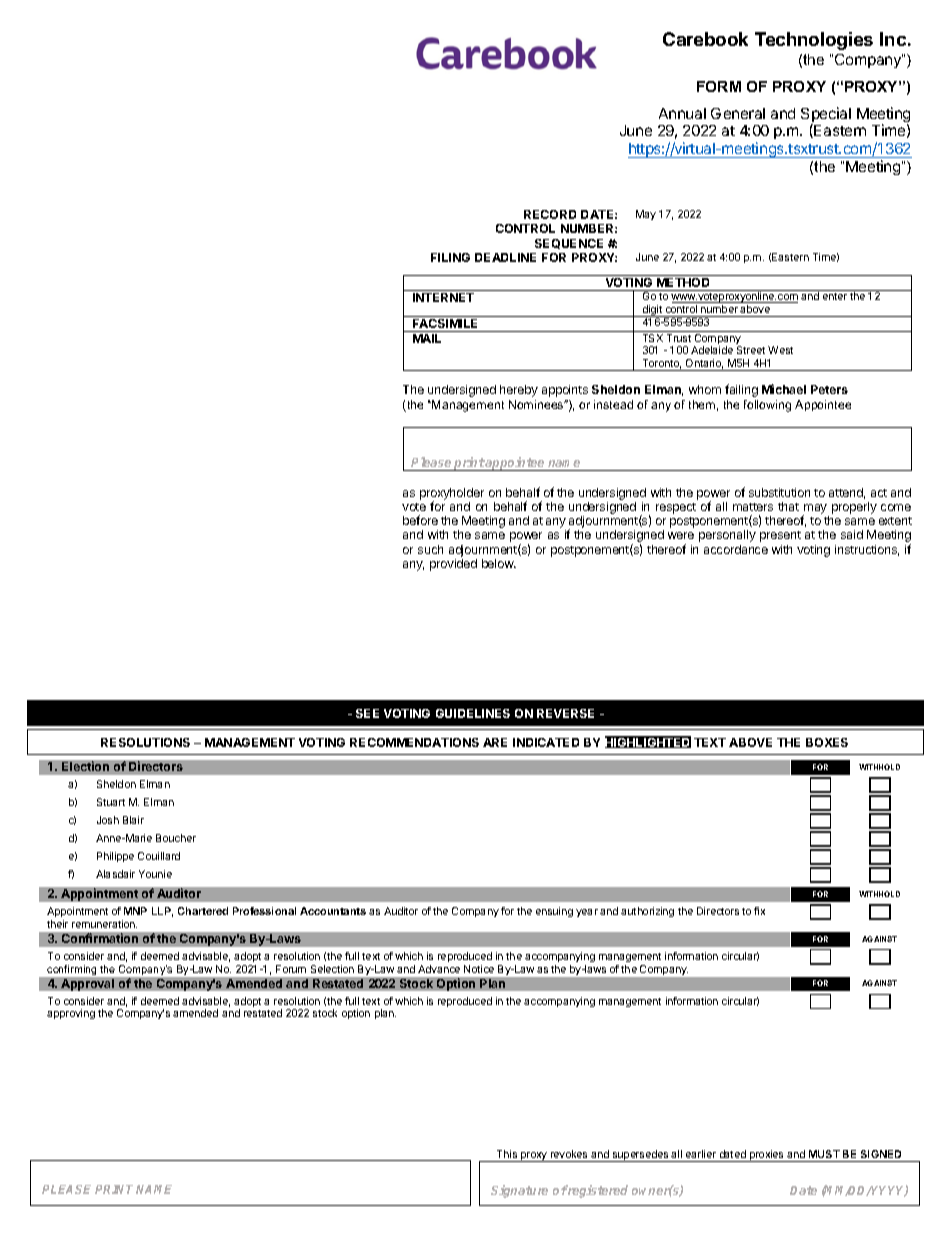 The image size is (952, 1233). Describe the element at coordinates (546, 742) in the screenshot. I see `INDICATED` at that location.
